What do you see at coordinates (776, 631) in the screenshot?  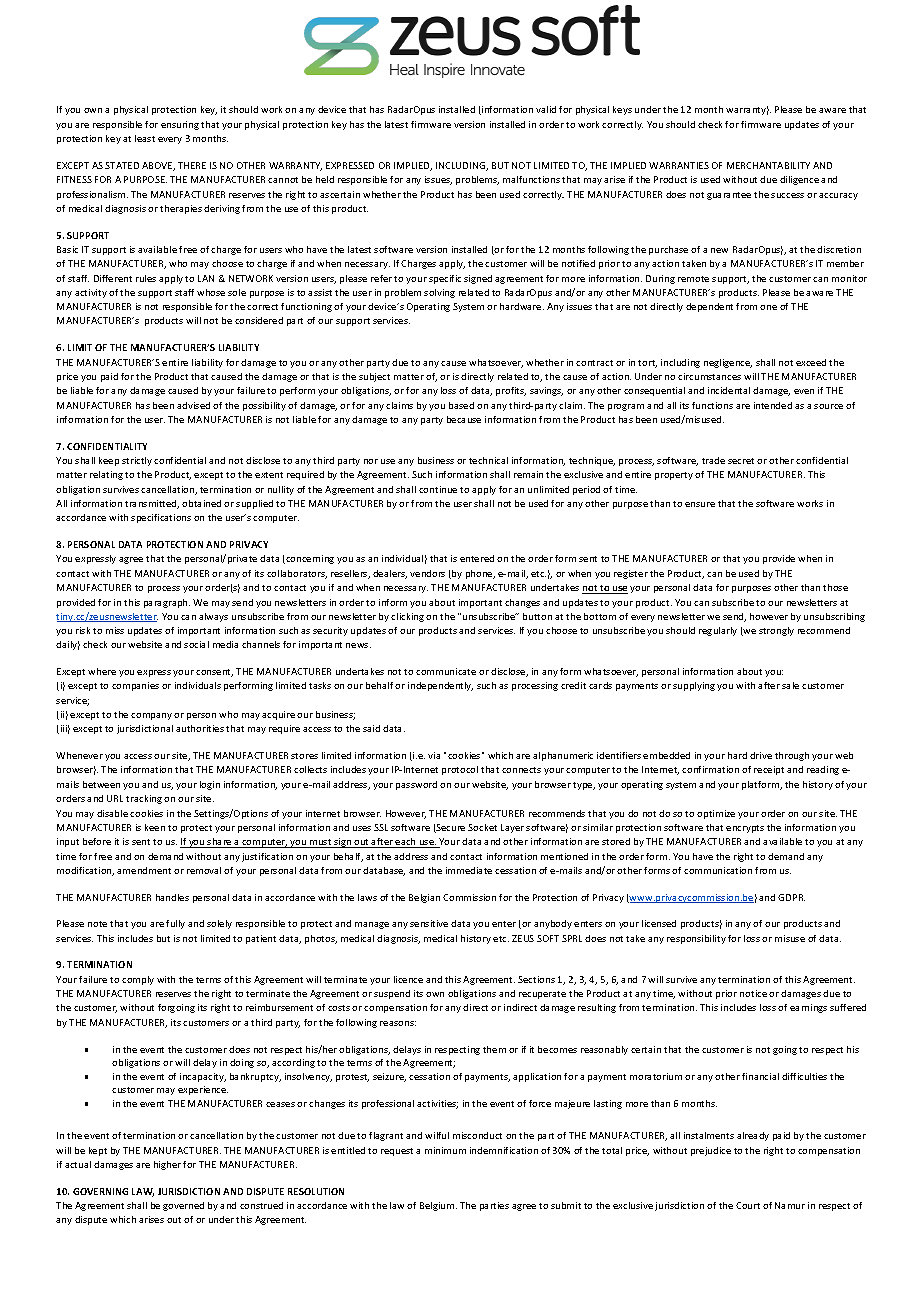 I see `strongly` at bounding box center [776, 631].
